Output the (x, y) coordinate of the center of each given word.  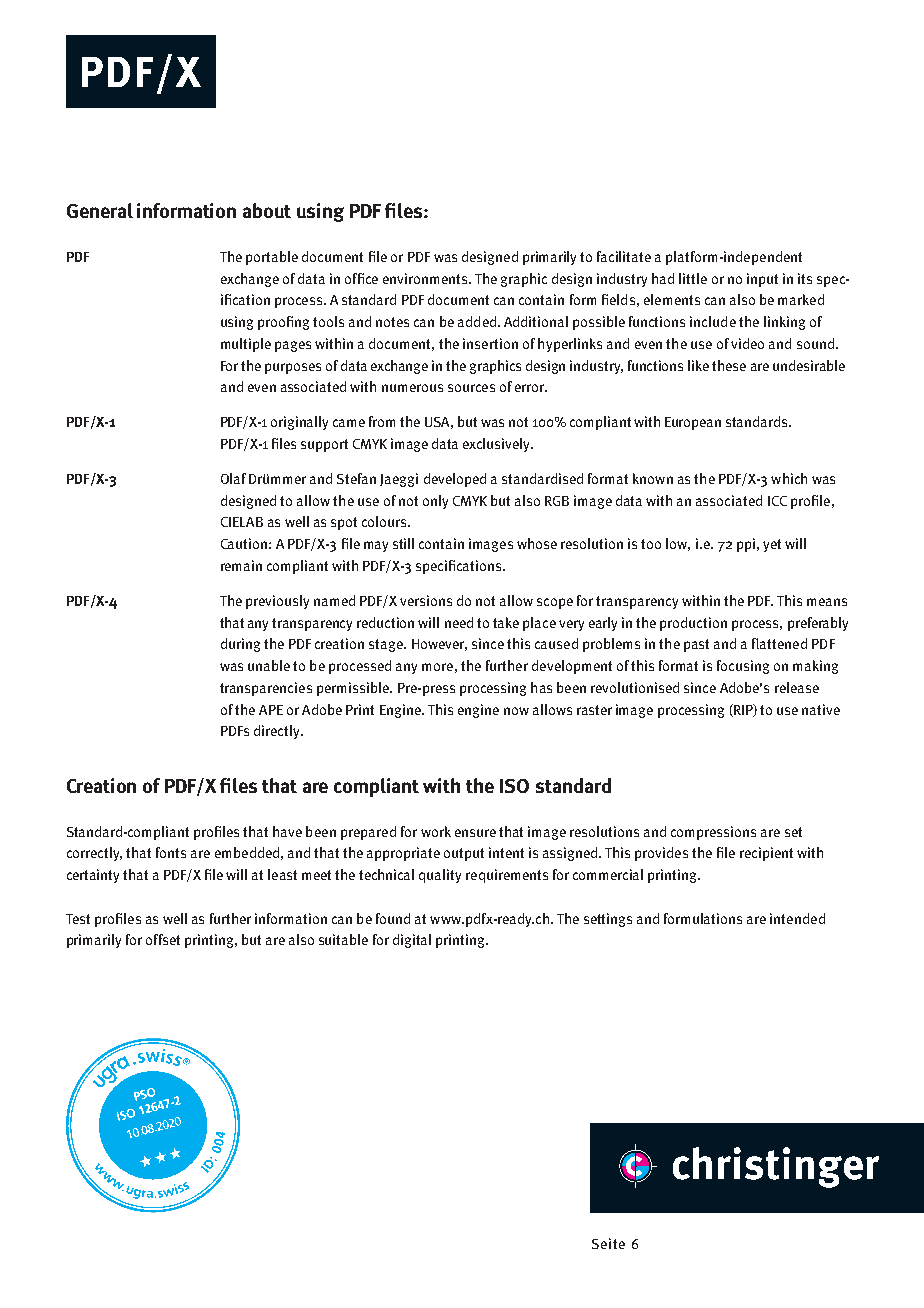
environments (426, 278)
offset (163, 939)
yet (772, 545)
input (762, 280)
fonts (171, 852)
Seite (608, 1243)
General (100, 210)
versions (426, 600)
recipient (766, 854)
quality (440, 876)
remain (241, 565)
